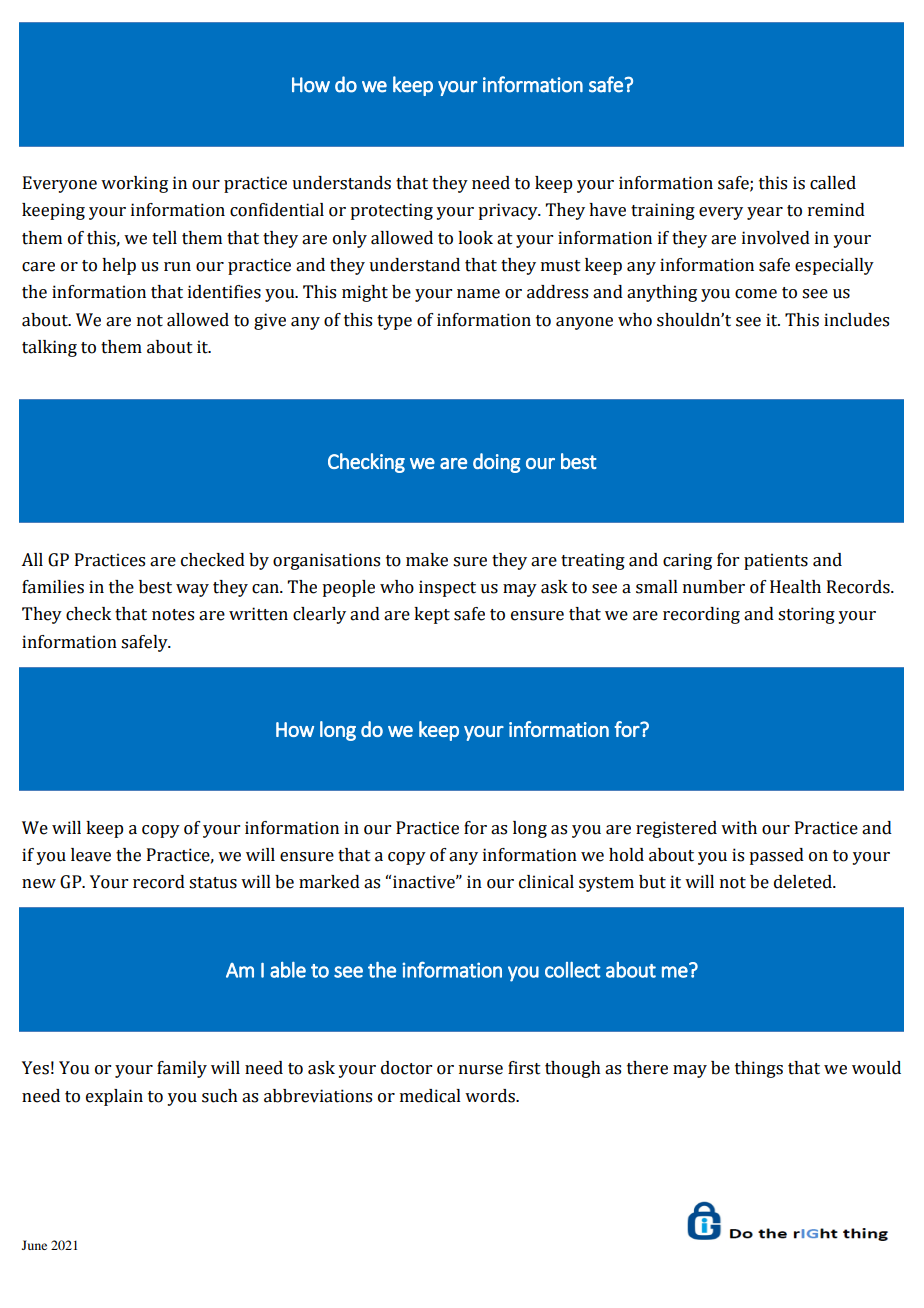 This image has height=1308, width=924. What do you see at coordinates (192, 590) in the image?
I see `way` at bounding box center [192, 590].
